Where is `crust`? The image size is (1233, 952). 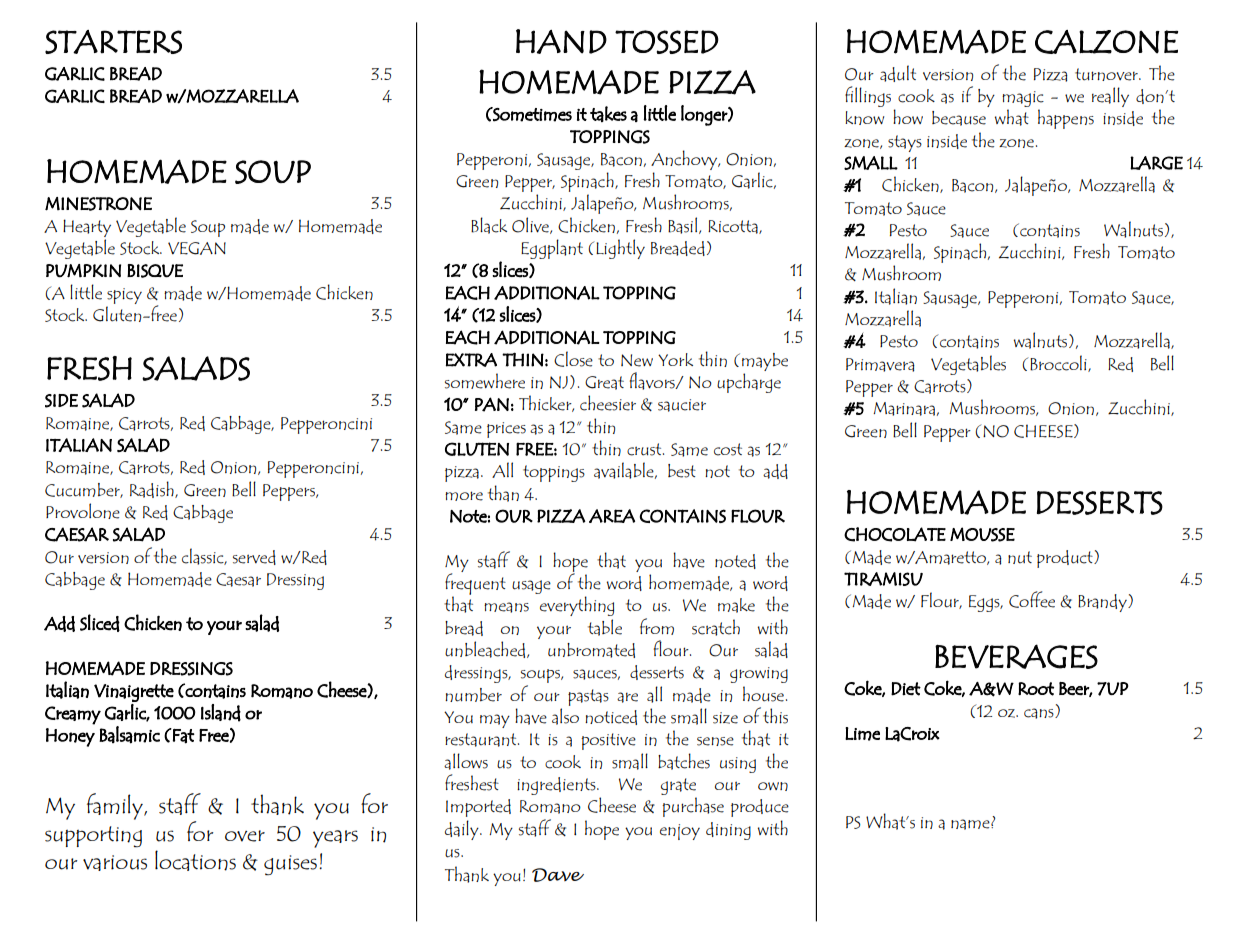
crust is located at coordinates (645, 449).
